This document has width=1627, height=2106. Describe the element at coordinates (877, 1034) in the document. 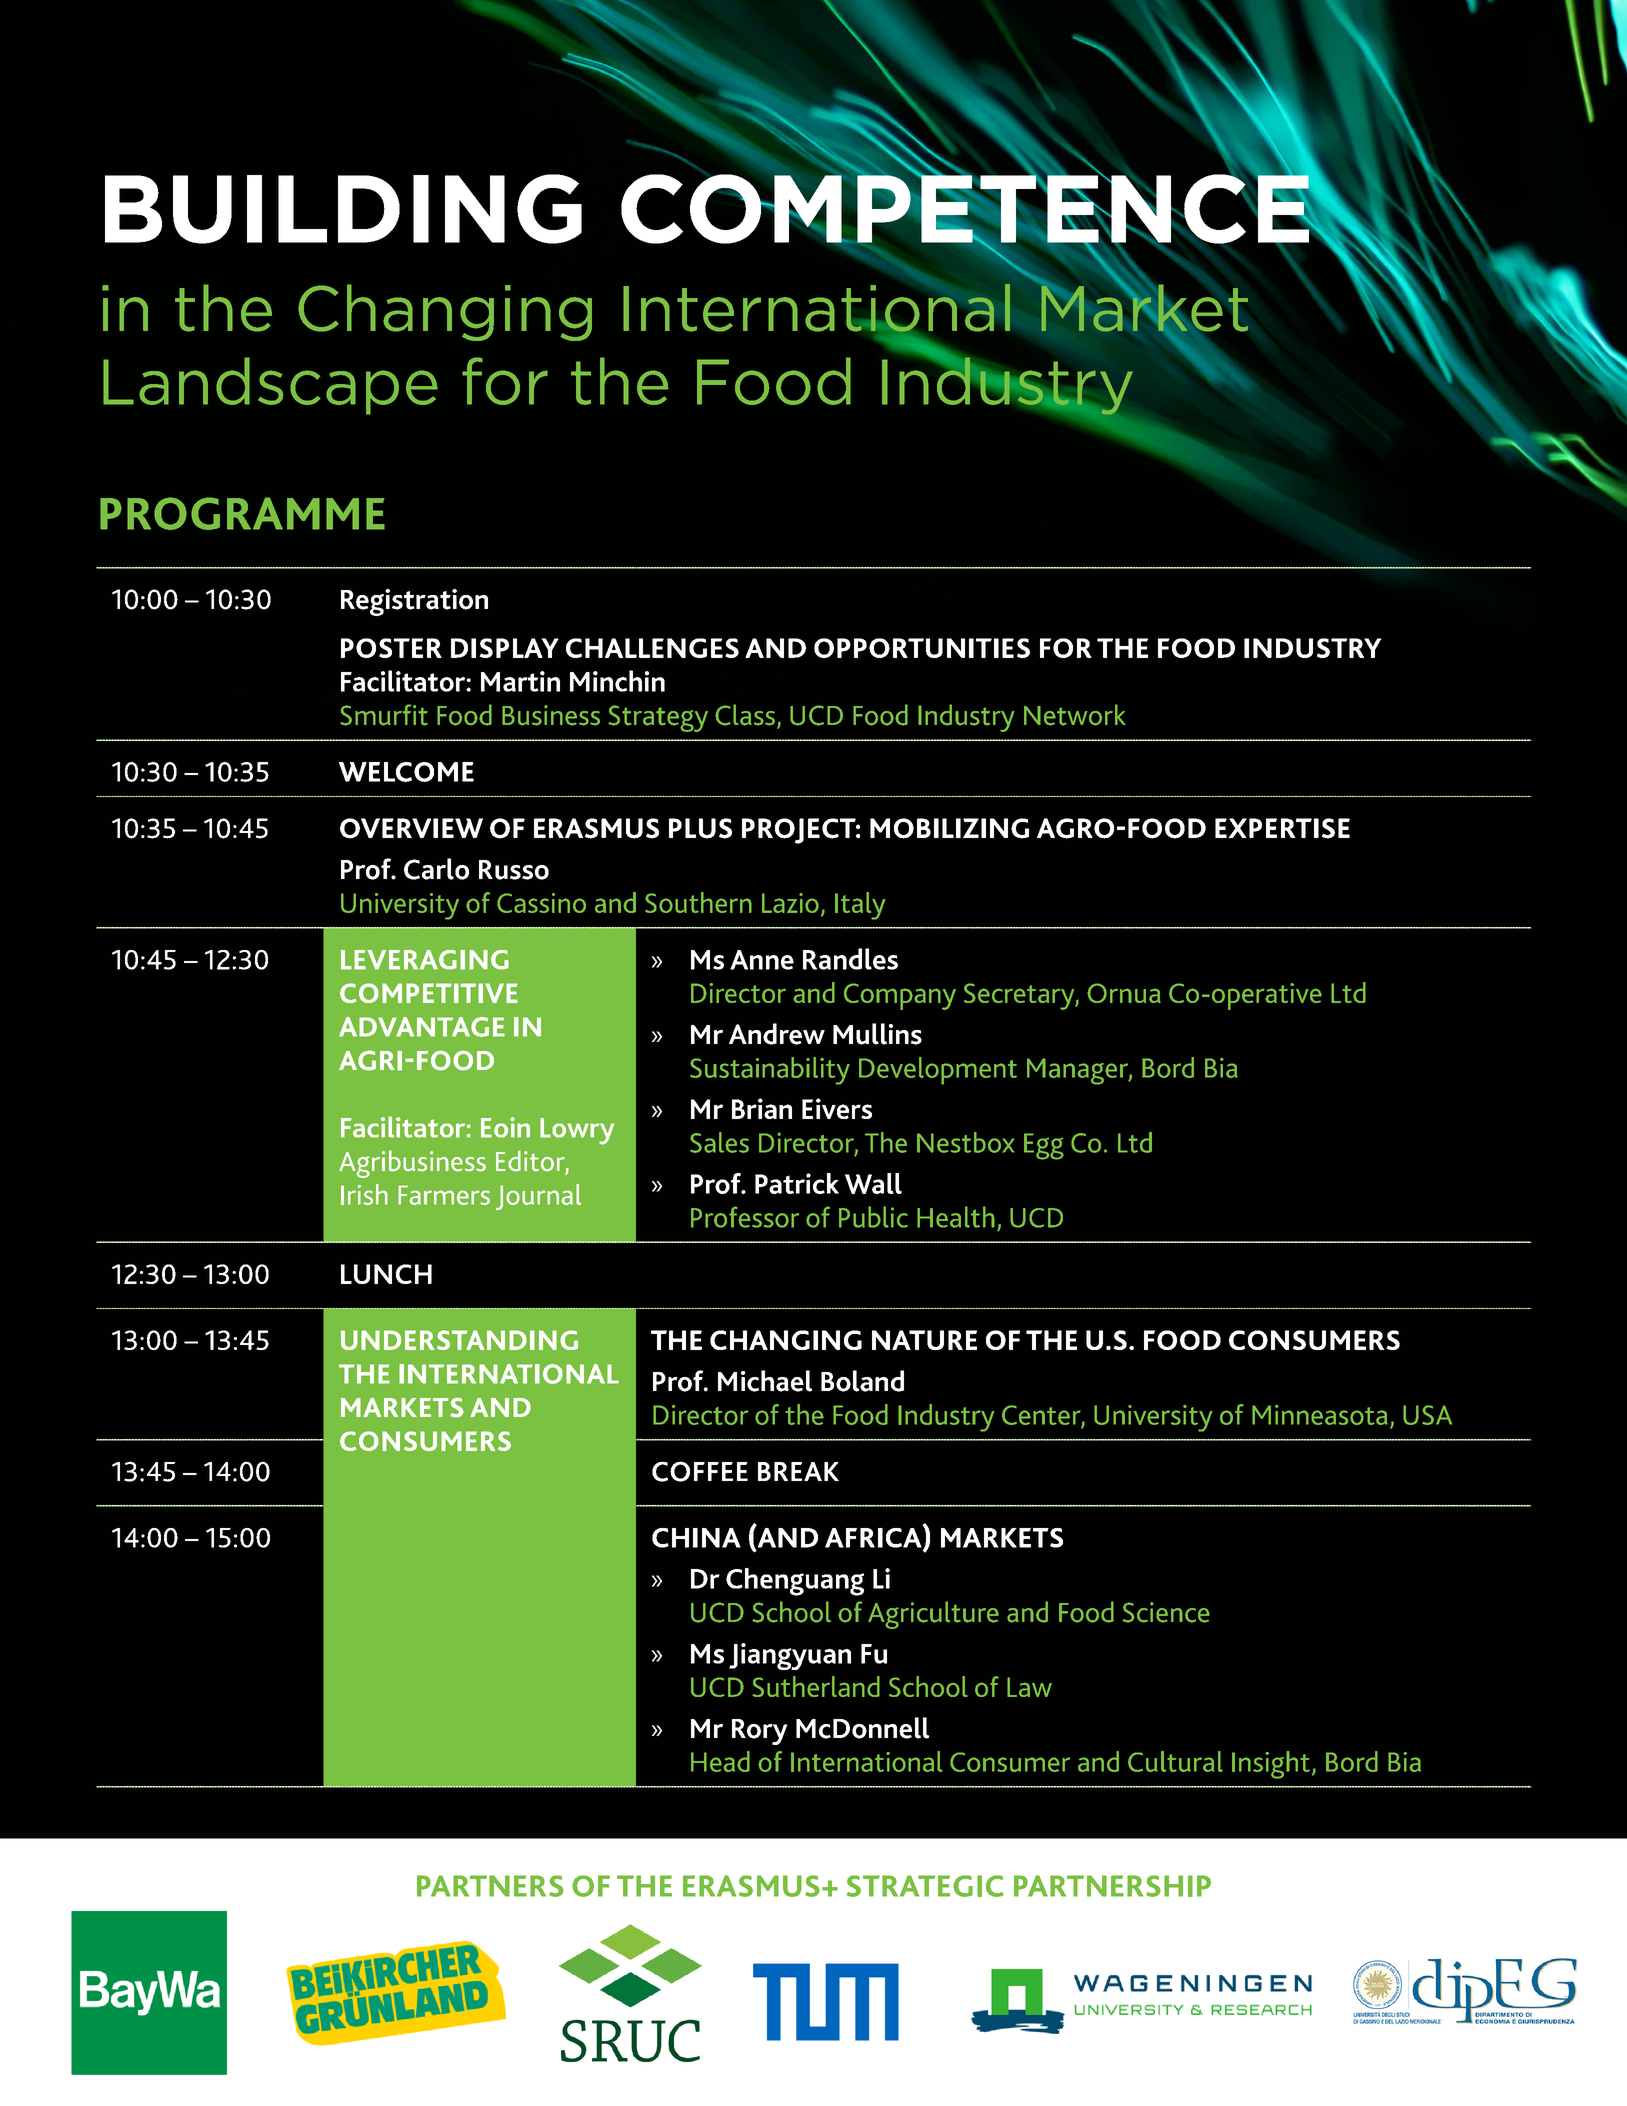

I see `Mullins` at that location.
